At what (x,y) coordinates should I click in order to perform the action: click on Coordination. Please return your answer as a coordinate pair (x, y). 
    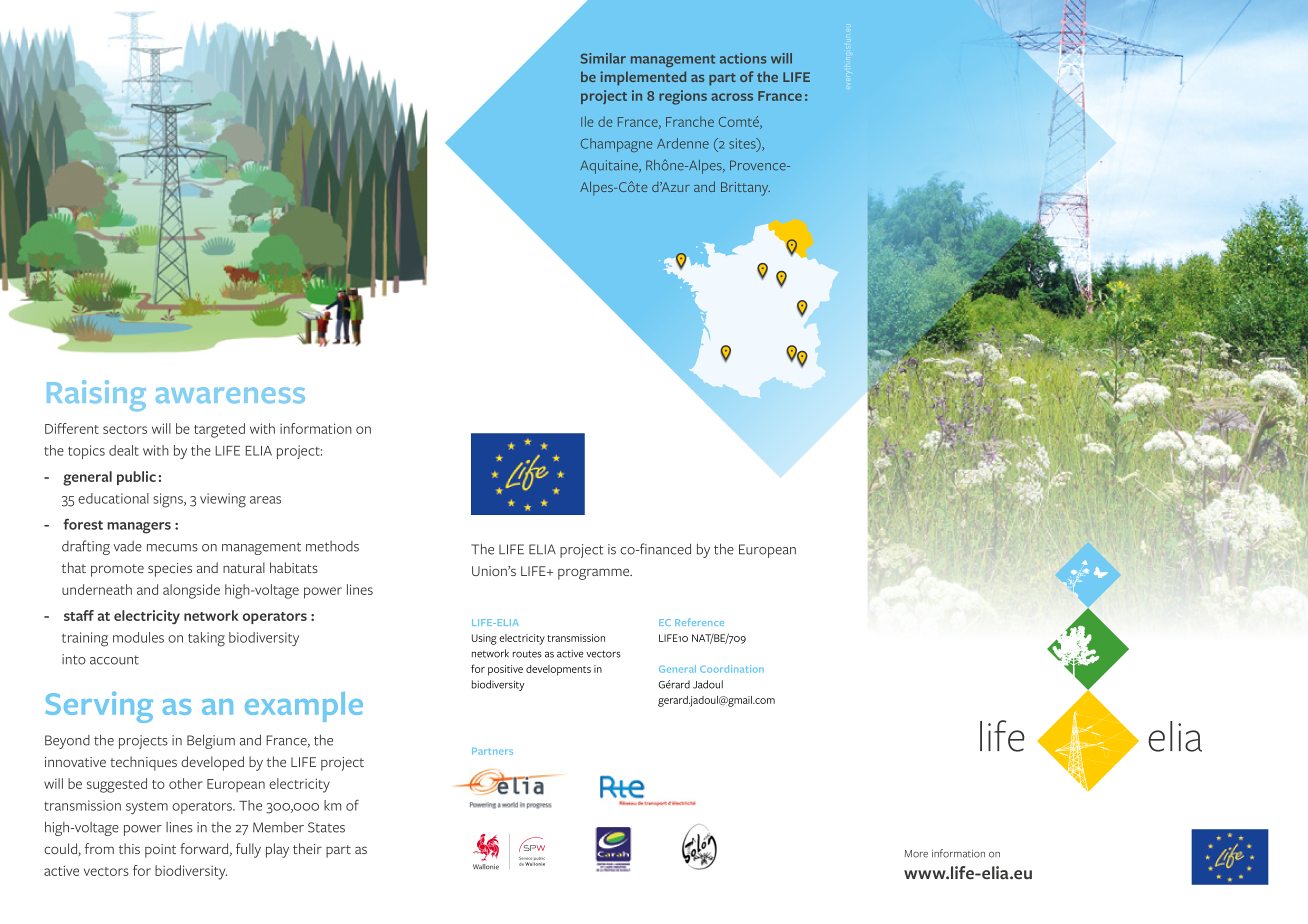
    Looking at the image, I should click on (732, 669).
